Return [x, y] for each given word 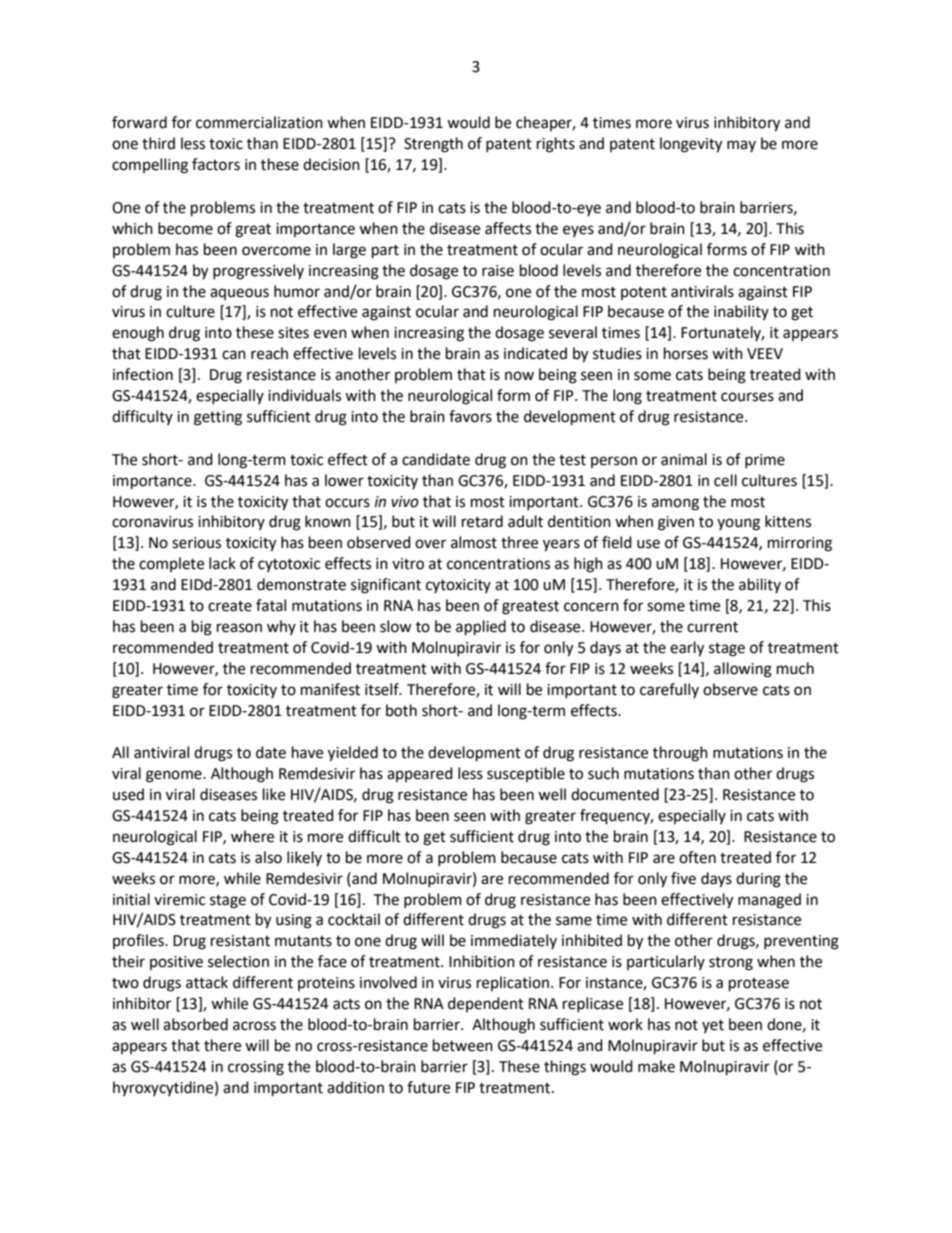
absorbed [195, 1024]
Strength [433, 145]
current [712, 627]
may [741, 146]
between [463, 1045]
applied [481, 628]
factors [216, 164]
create [230, 606]
